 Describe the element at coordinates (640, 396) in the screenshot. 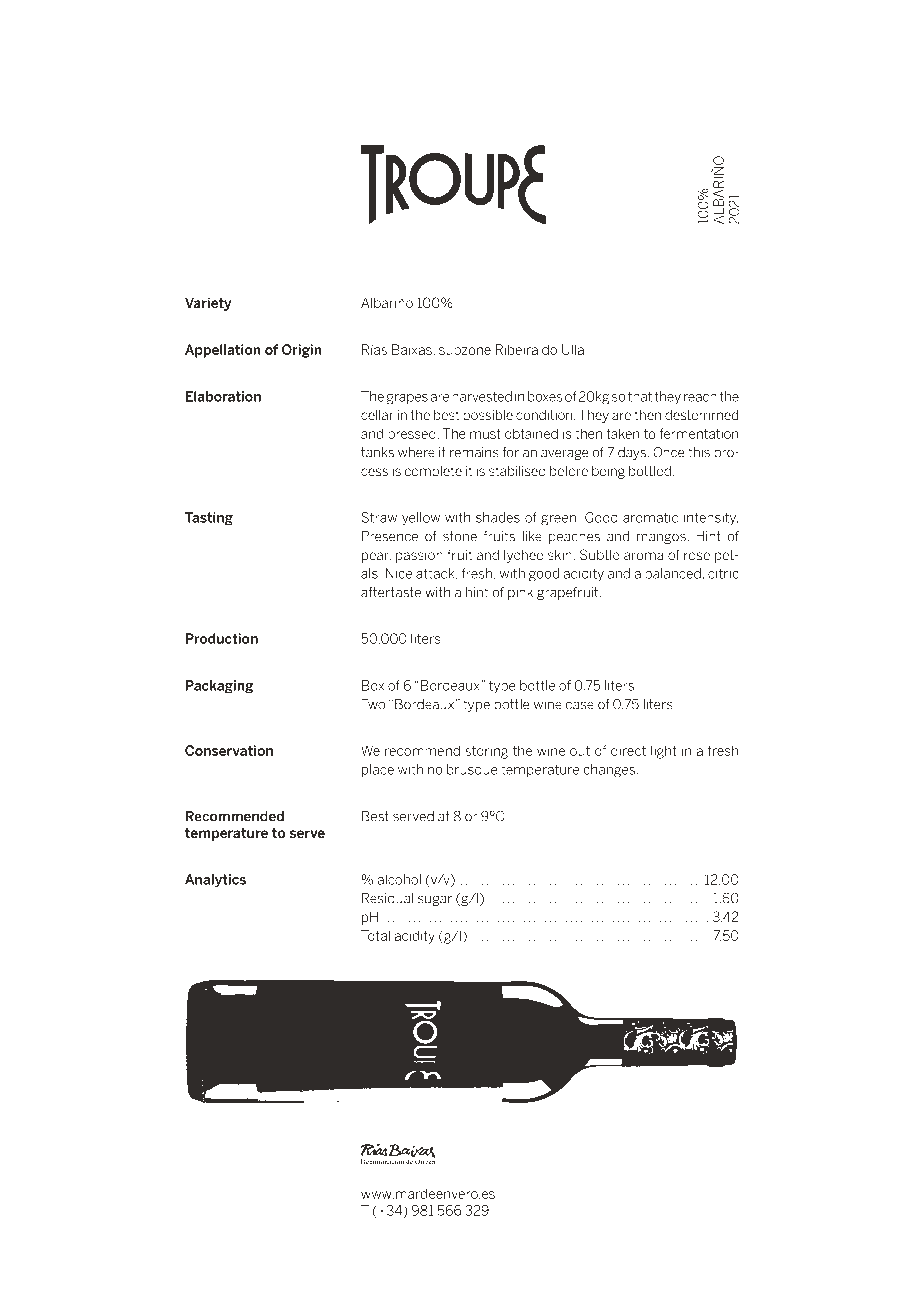

I see `that` at that location.
